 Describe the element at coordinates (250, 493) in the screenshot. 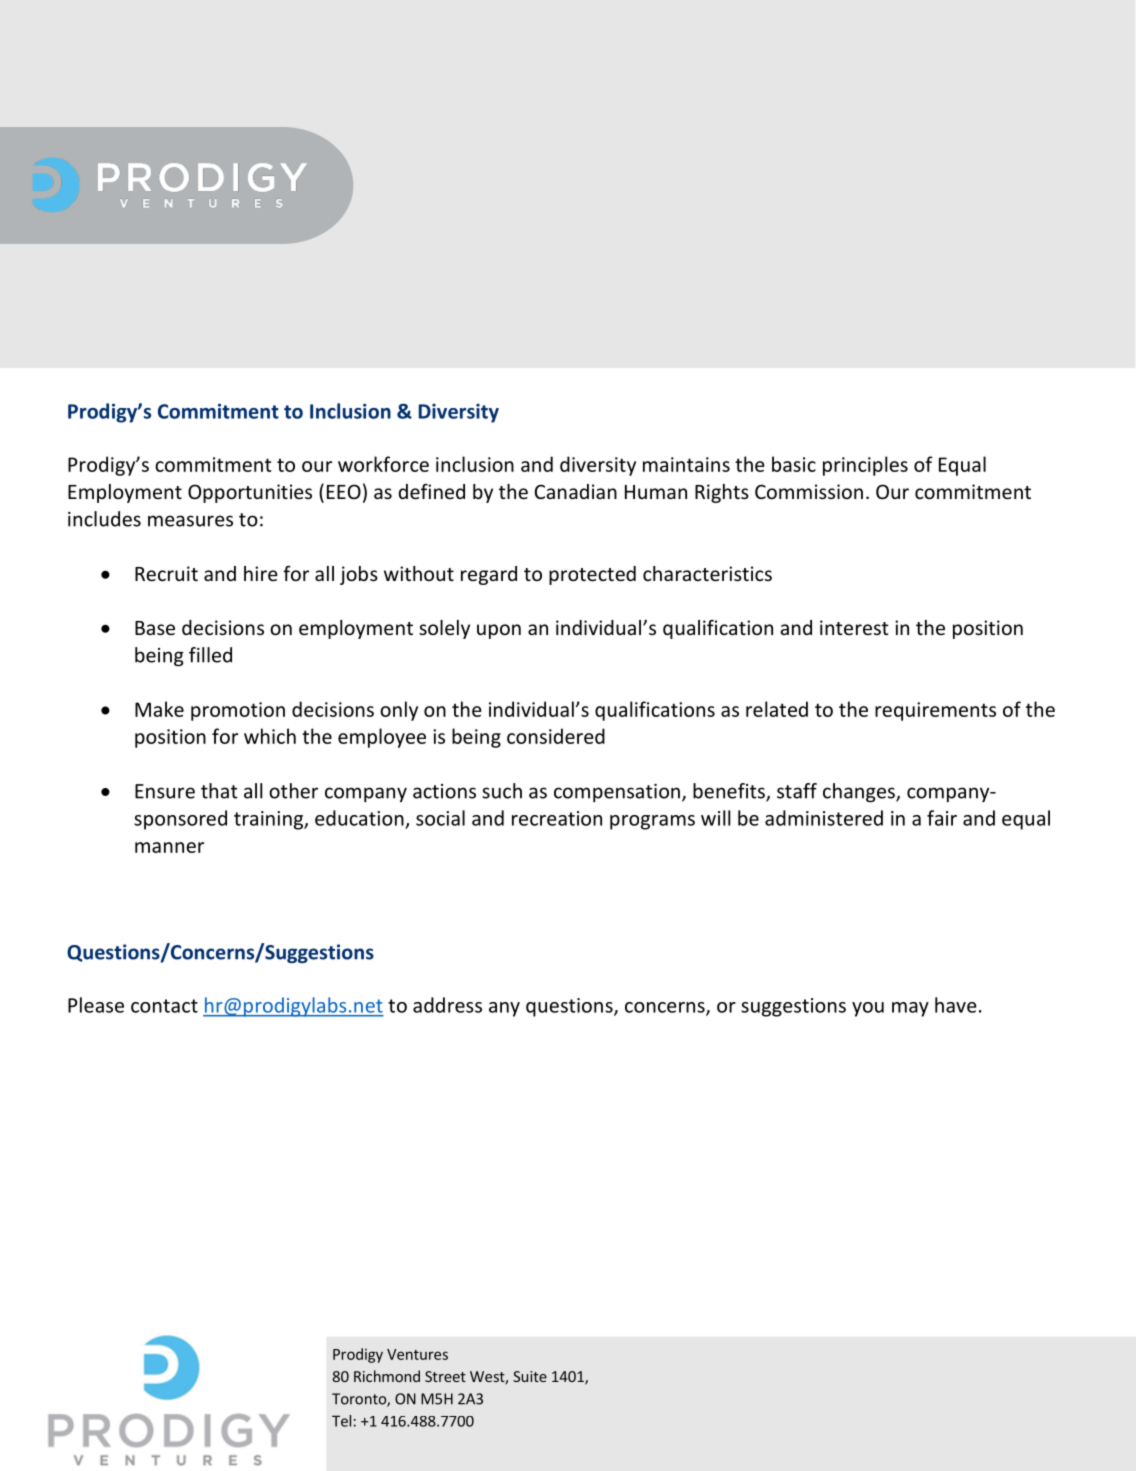

I see `Opportunities` at that location.
